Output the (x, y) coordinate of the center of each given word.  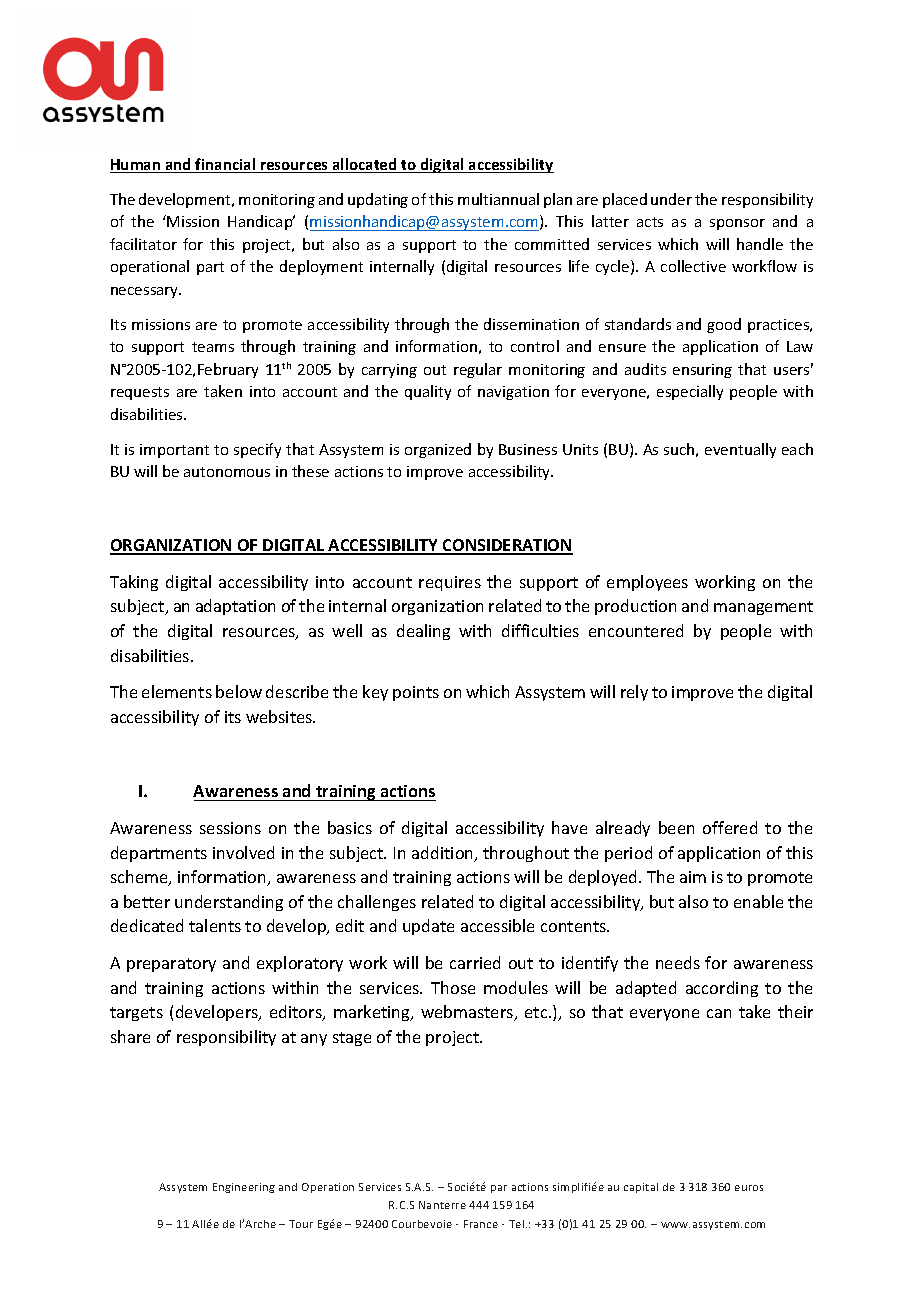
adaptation (235, 607)
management (763, 608)
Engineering (244, 1188)
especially (690, 392)
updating (378, 200)
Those (453, 987)
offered (730, 827)
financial (226, 165)
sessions (230, 828)
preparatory (171, 965)
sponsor (737, 224)
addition (444, 854)
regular (478, 370)
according (722, 989)
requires (450, 583)
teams (213, 347)
